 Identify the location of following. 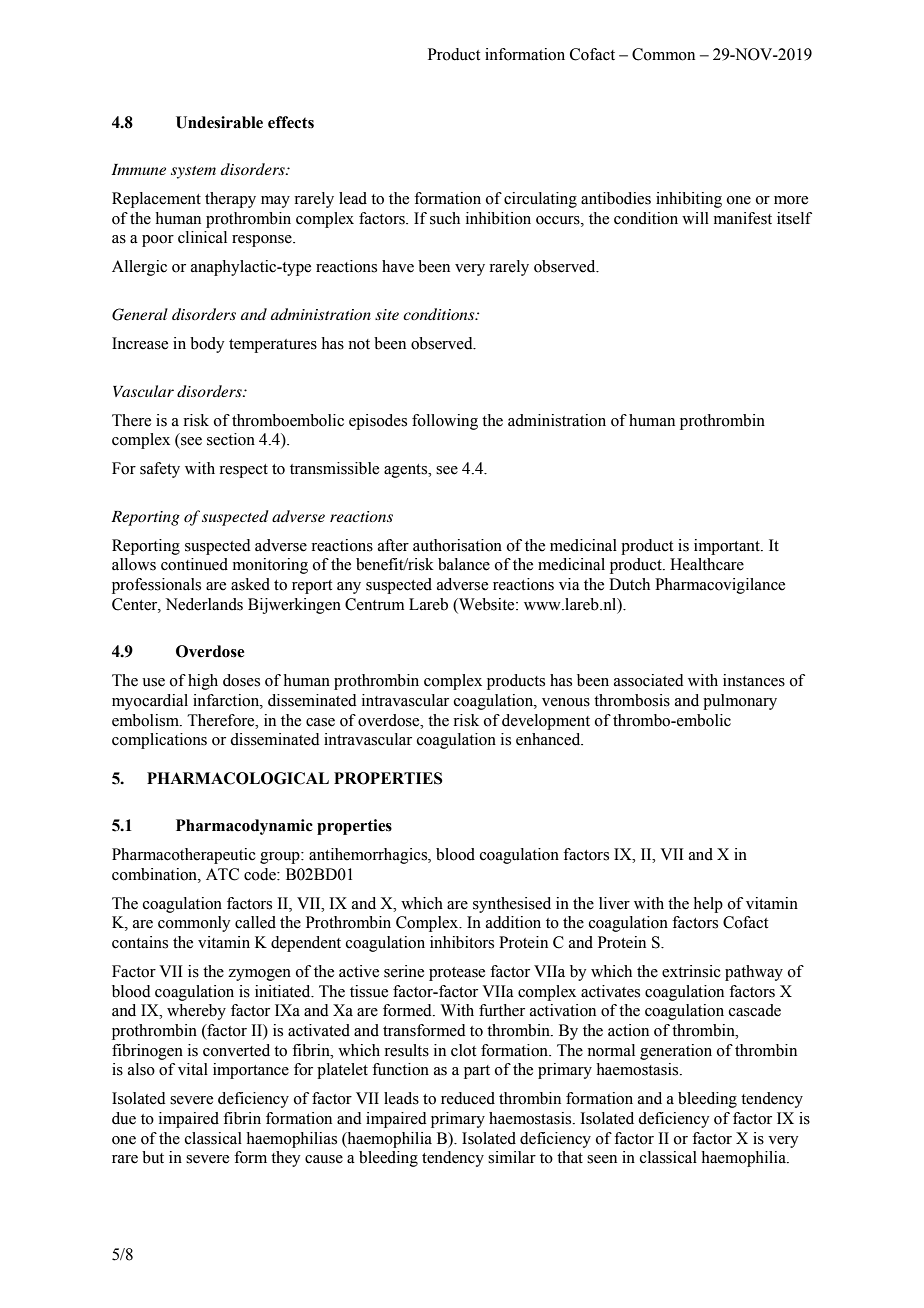
(445, 422).
